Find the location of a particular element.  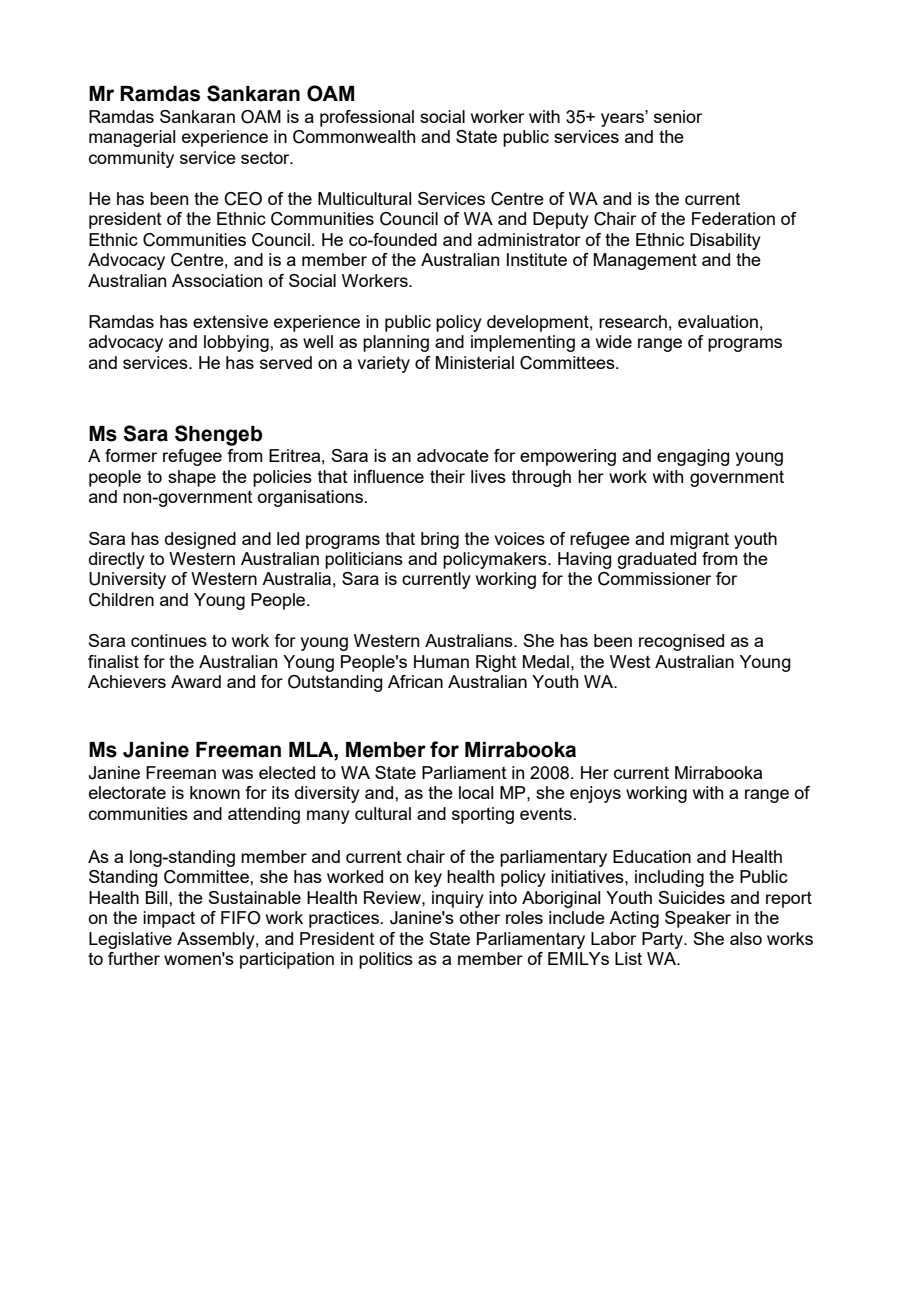

impact is located at coordinates (169, 919).
